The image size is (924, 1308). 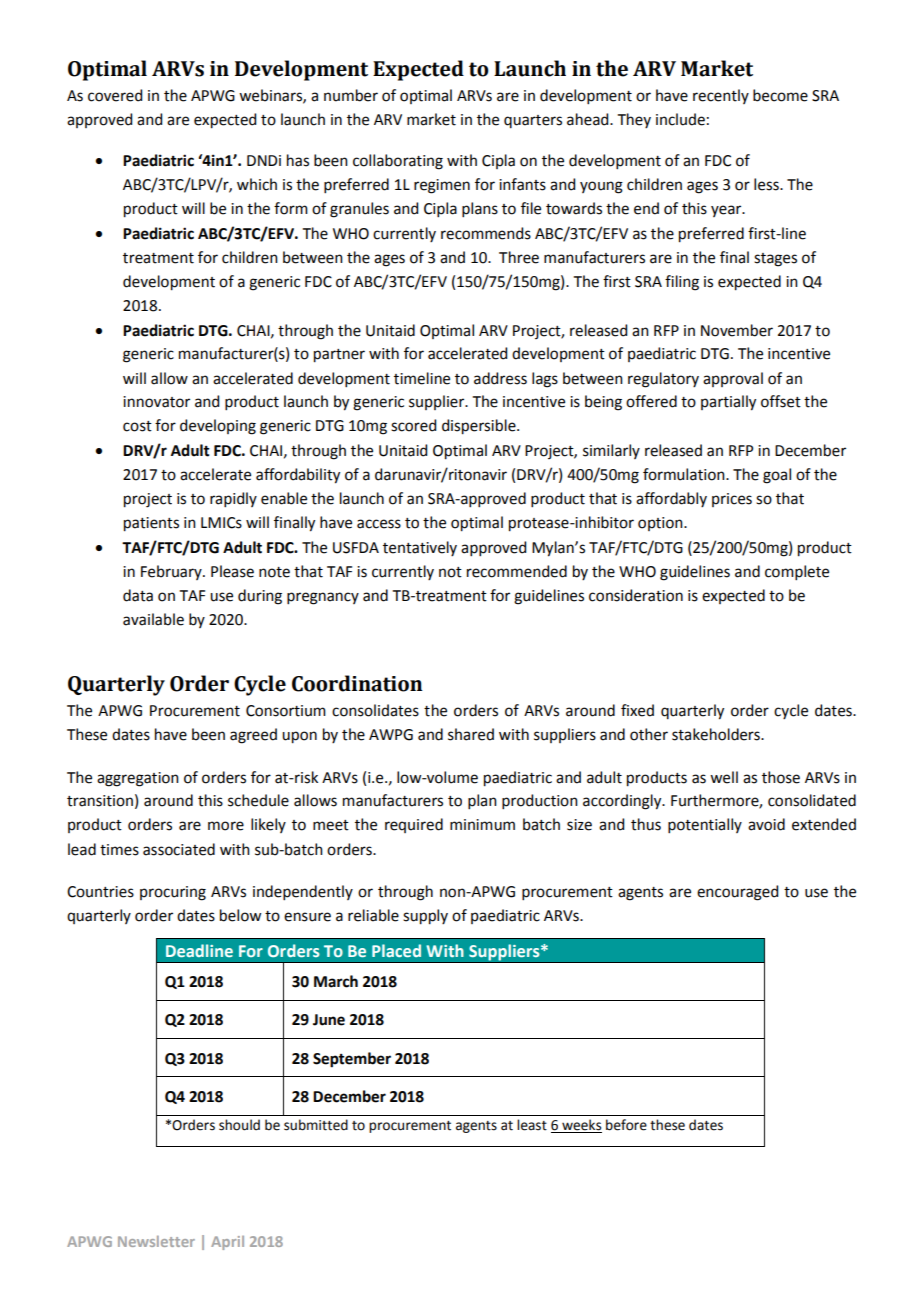 What do you see at coordinates (728, 403) in the screenshot?
I see `partially` at bounding box center [728, 403].
